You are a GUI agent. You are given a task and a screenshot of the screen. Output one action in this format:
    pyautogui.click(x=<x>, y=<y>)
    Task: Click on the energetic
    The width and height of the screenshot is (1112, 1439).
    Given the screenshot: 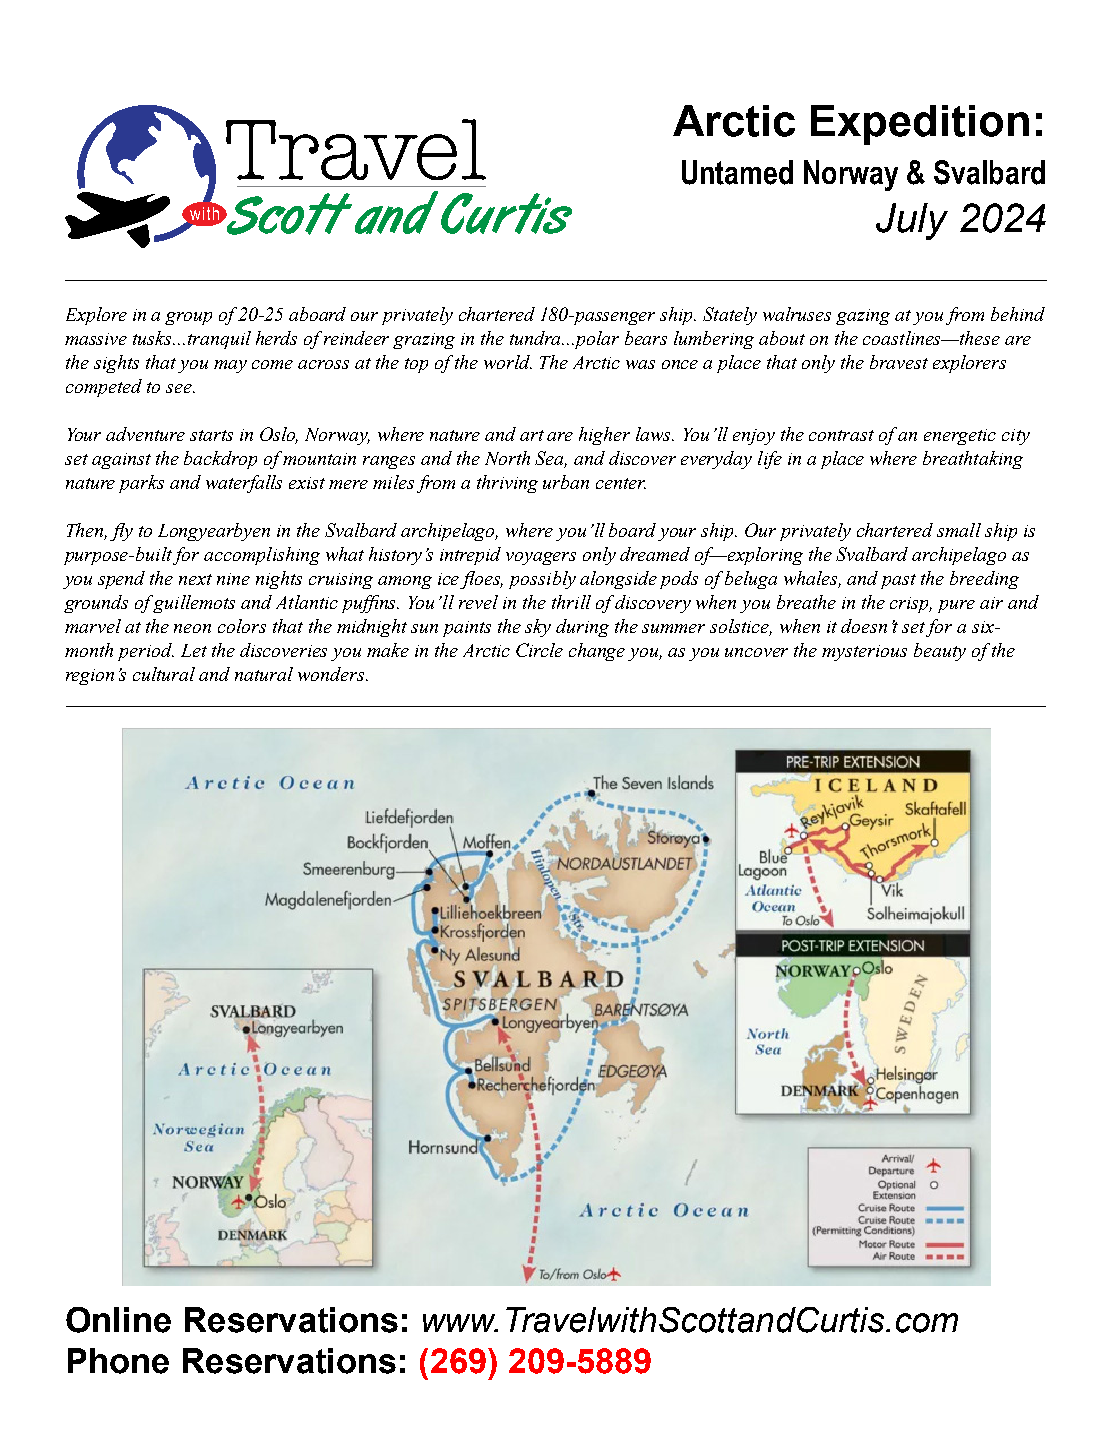 What is the action you would take?
    pyautogui.click(x=960, y=437)
